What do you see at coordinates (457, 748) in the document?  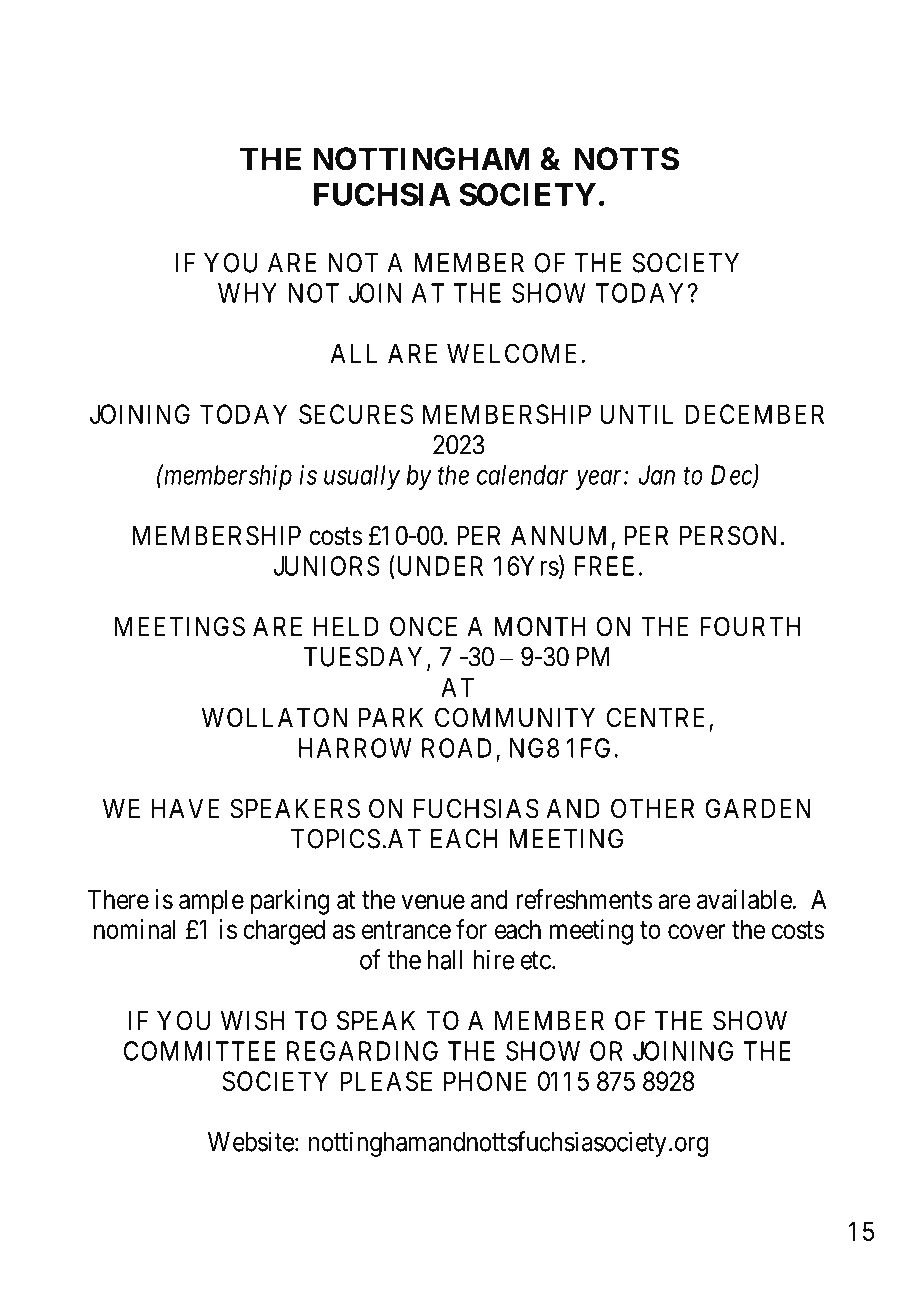 I see `ROAD` at bounding box center [457, 748].
